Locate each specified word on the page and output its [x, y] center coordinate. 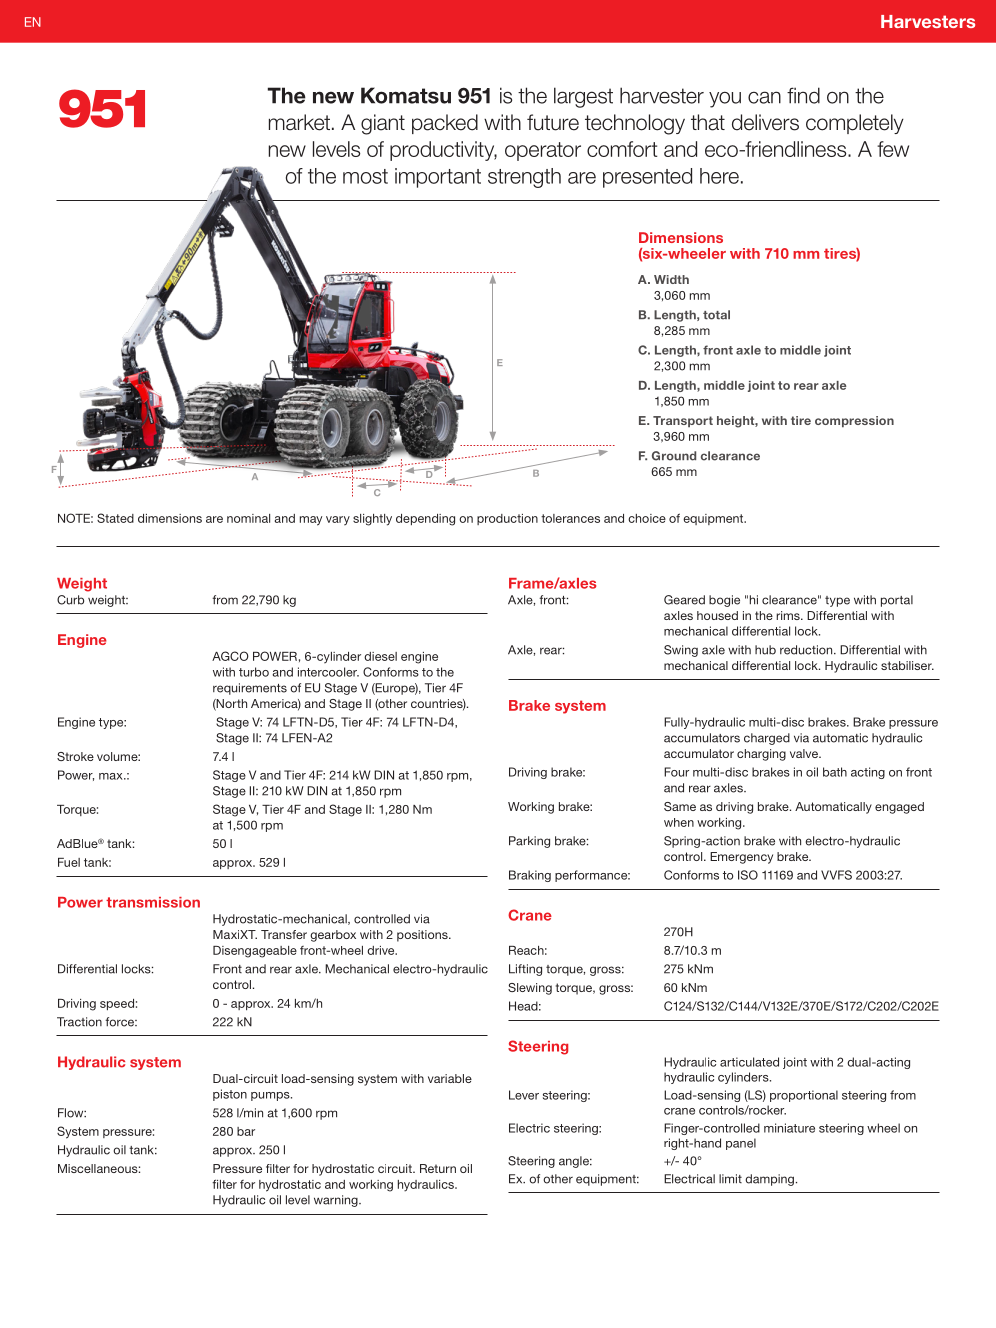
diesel [380, 656]
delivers [765, 122]
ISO [748, 875]
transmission [153, 902]
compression [854, 422]
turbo [254, 672]
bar [246, 1131]
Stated [115, 518]
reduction [807, 650]
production [507, 519]
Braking [530, 876]
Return [438, 1168]
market [299, 122]
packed [445, 124]
